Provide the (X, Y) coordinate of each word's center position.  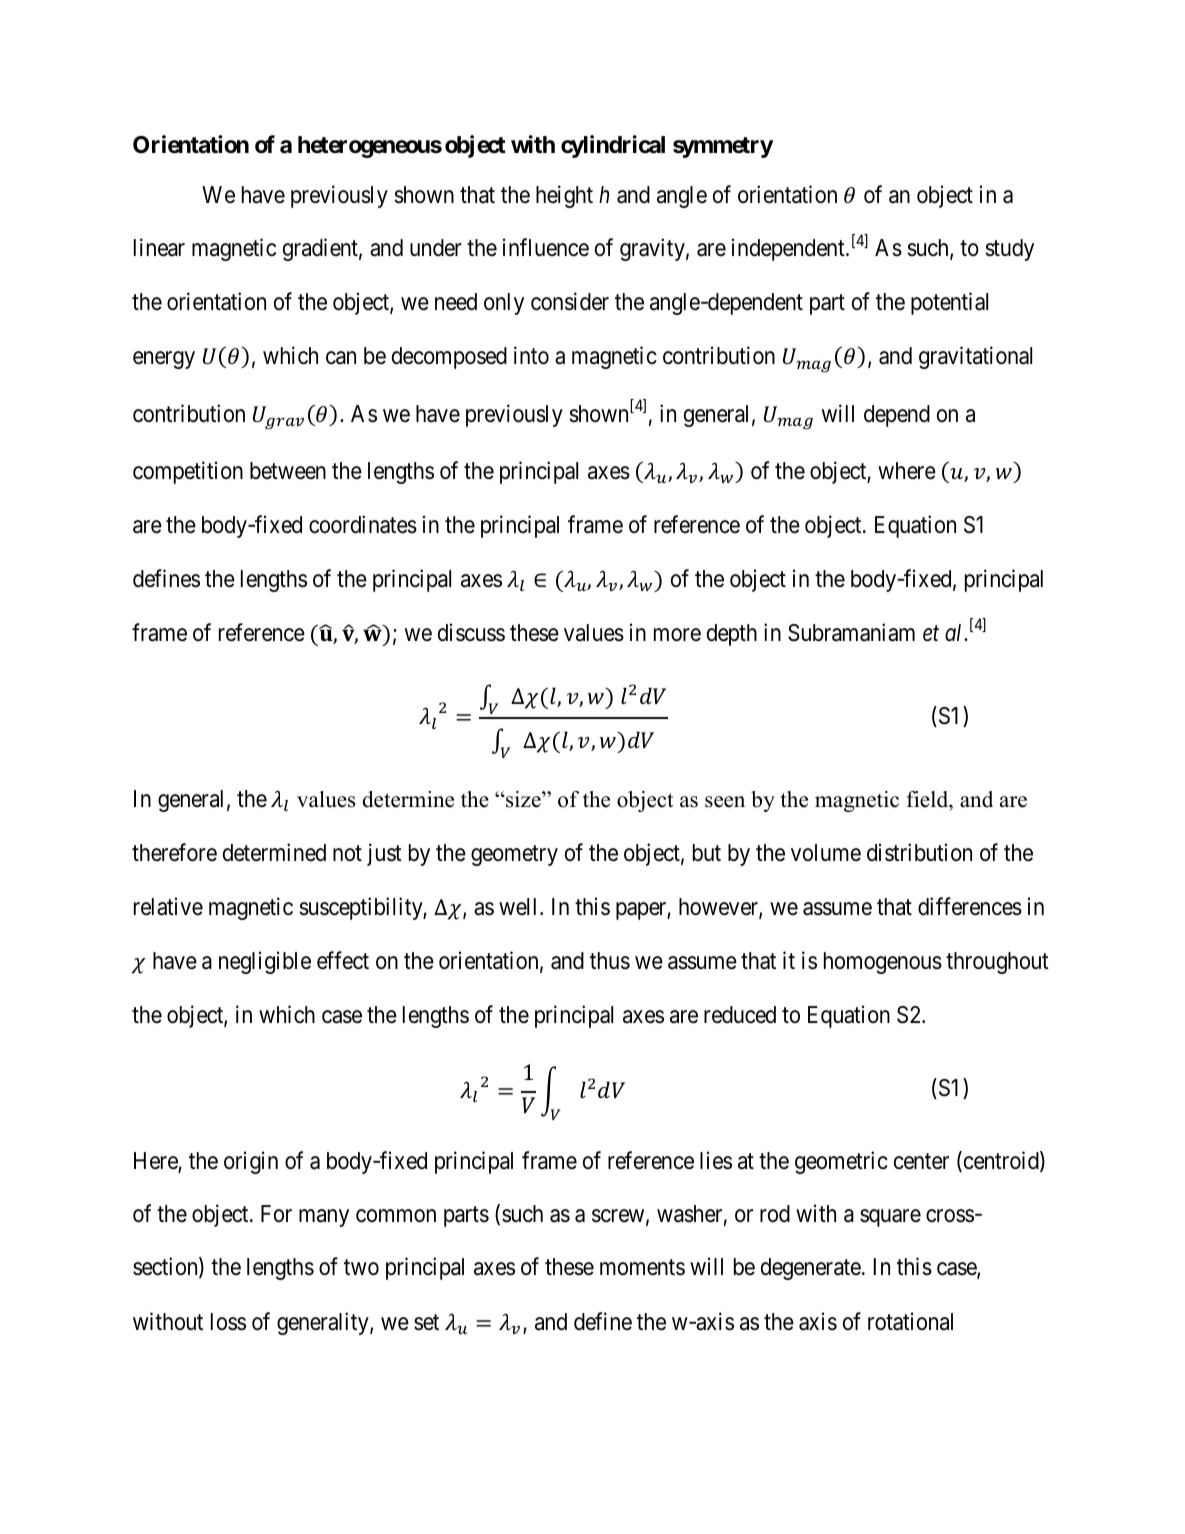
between (288, 471)
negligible (265, 962)
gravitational (975, 357)
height (564, 196)
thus (610, 961)
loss (228, 1322)
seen (725, 802)
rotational (910, 1321)
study (1009, 250)
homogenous (883, 963)
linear (159, 248)
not (347, 853)
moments (642, 1268)
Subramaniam (851, 632)
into (531, 355)
